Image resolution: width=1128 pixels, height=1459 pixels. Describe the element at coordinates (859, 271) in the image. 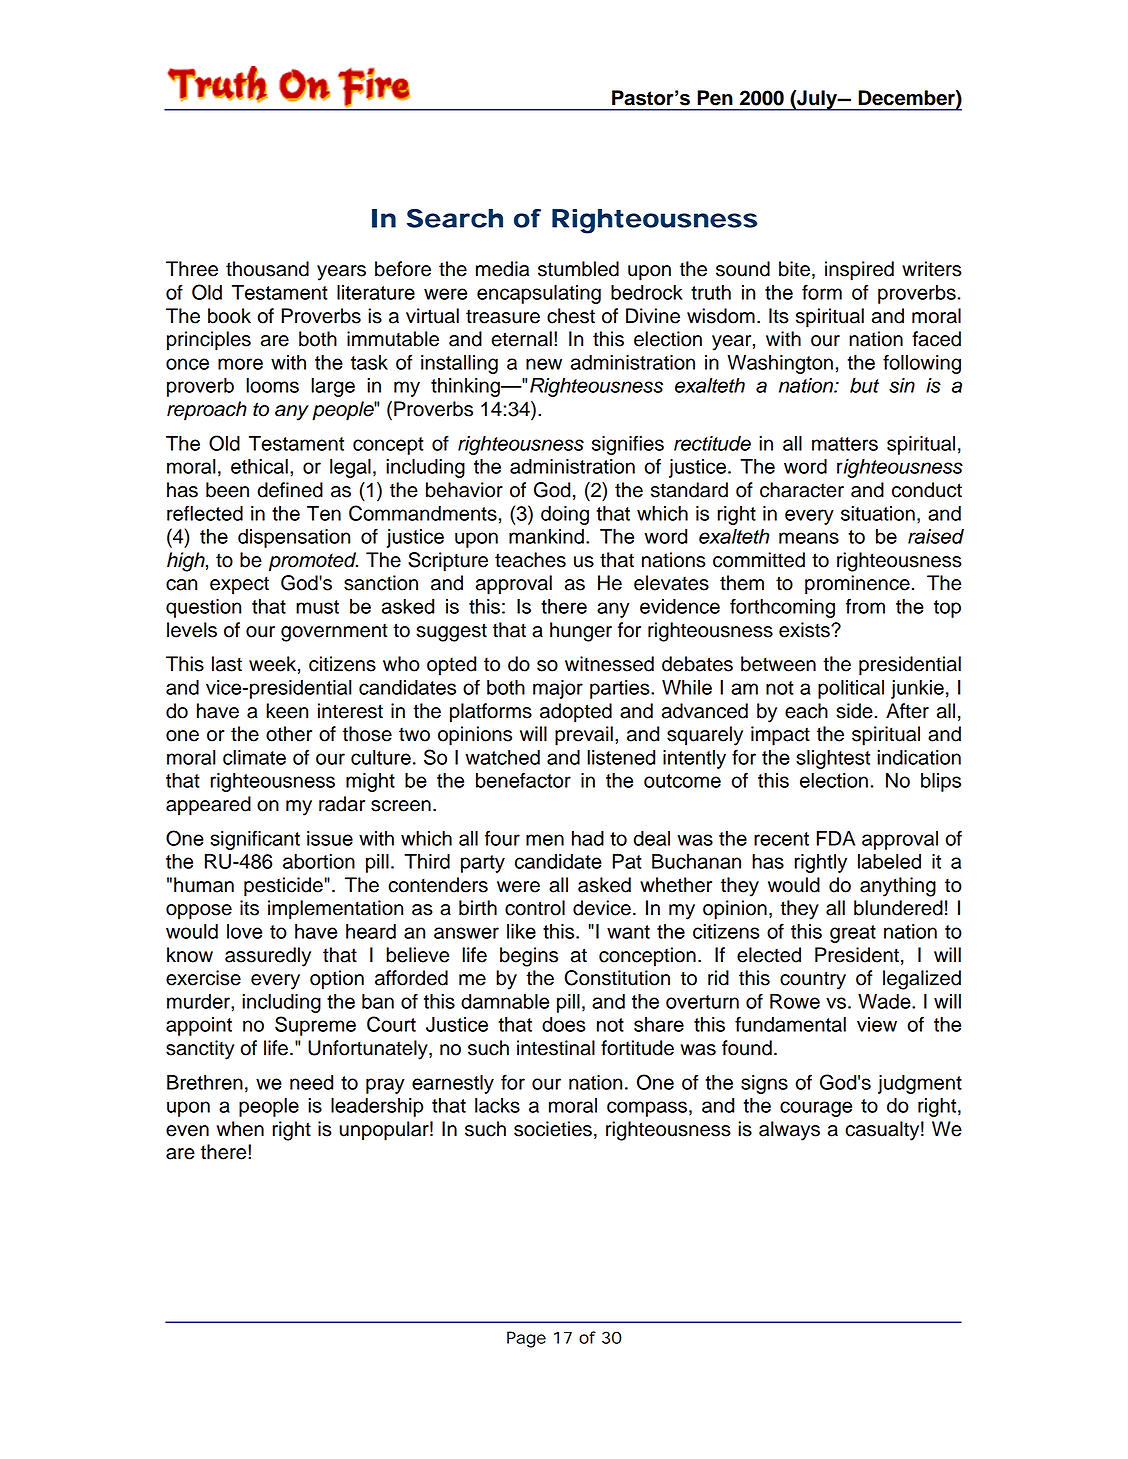

I see `inspired` at that location.
